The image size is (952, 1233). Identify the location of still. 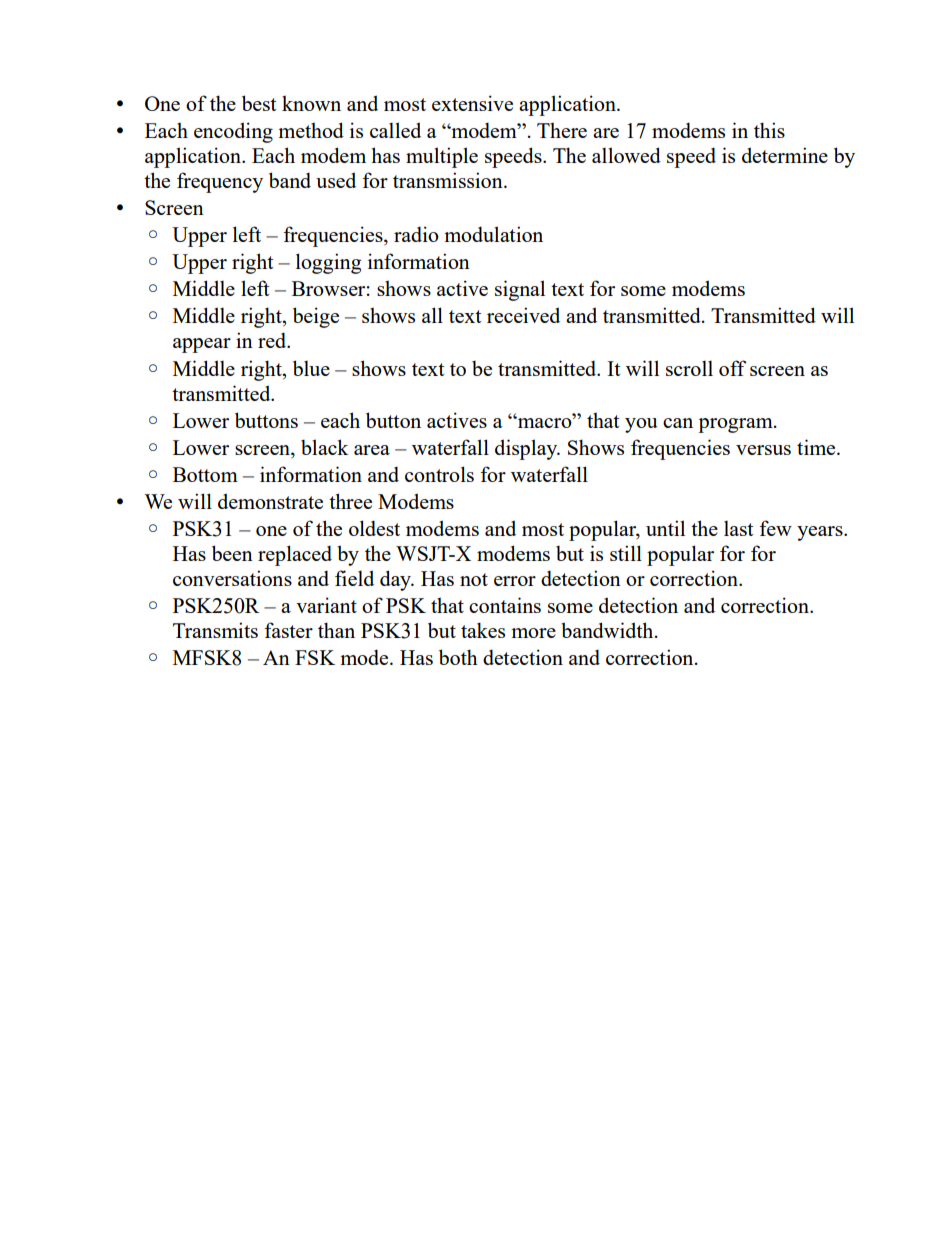
(626, 553).
